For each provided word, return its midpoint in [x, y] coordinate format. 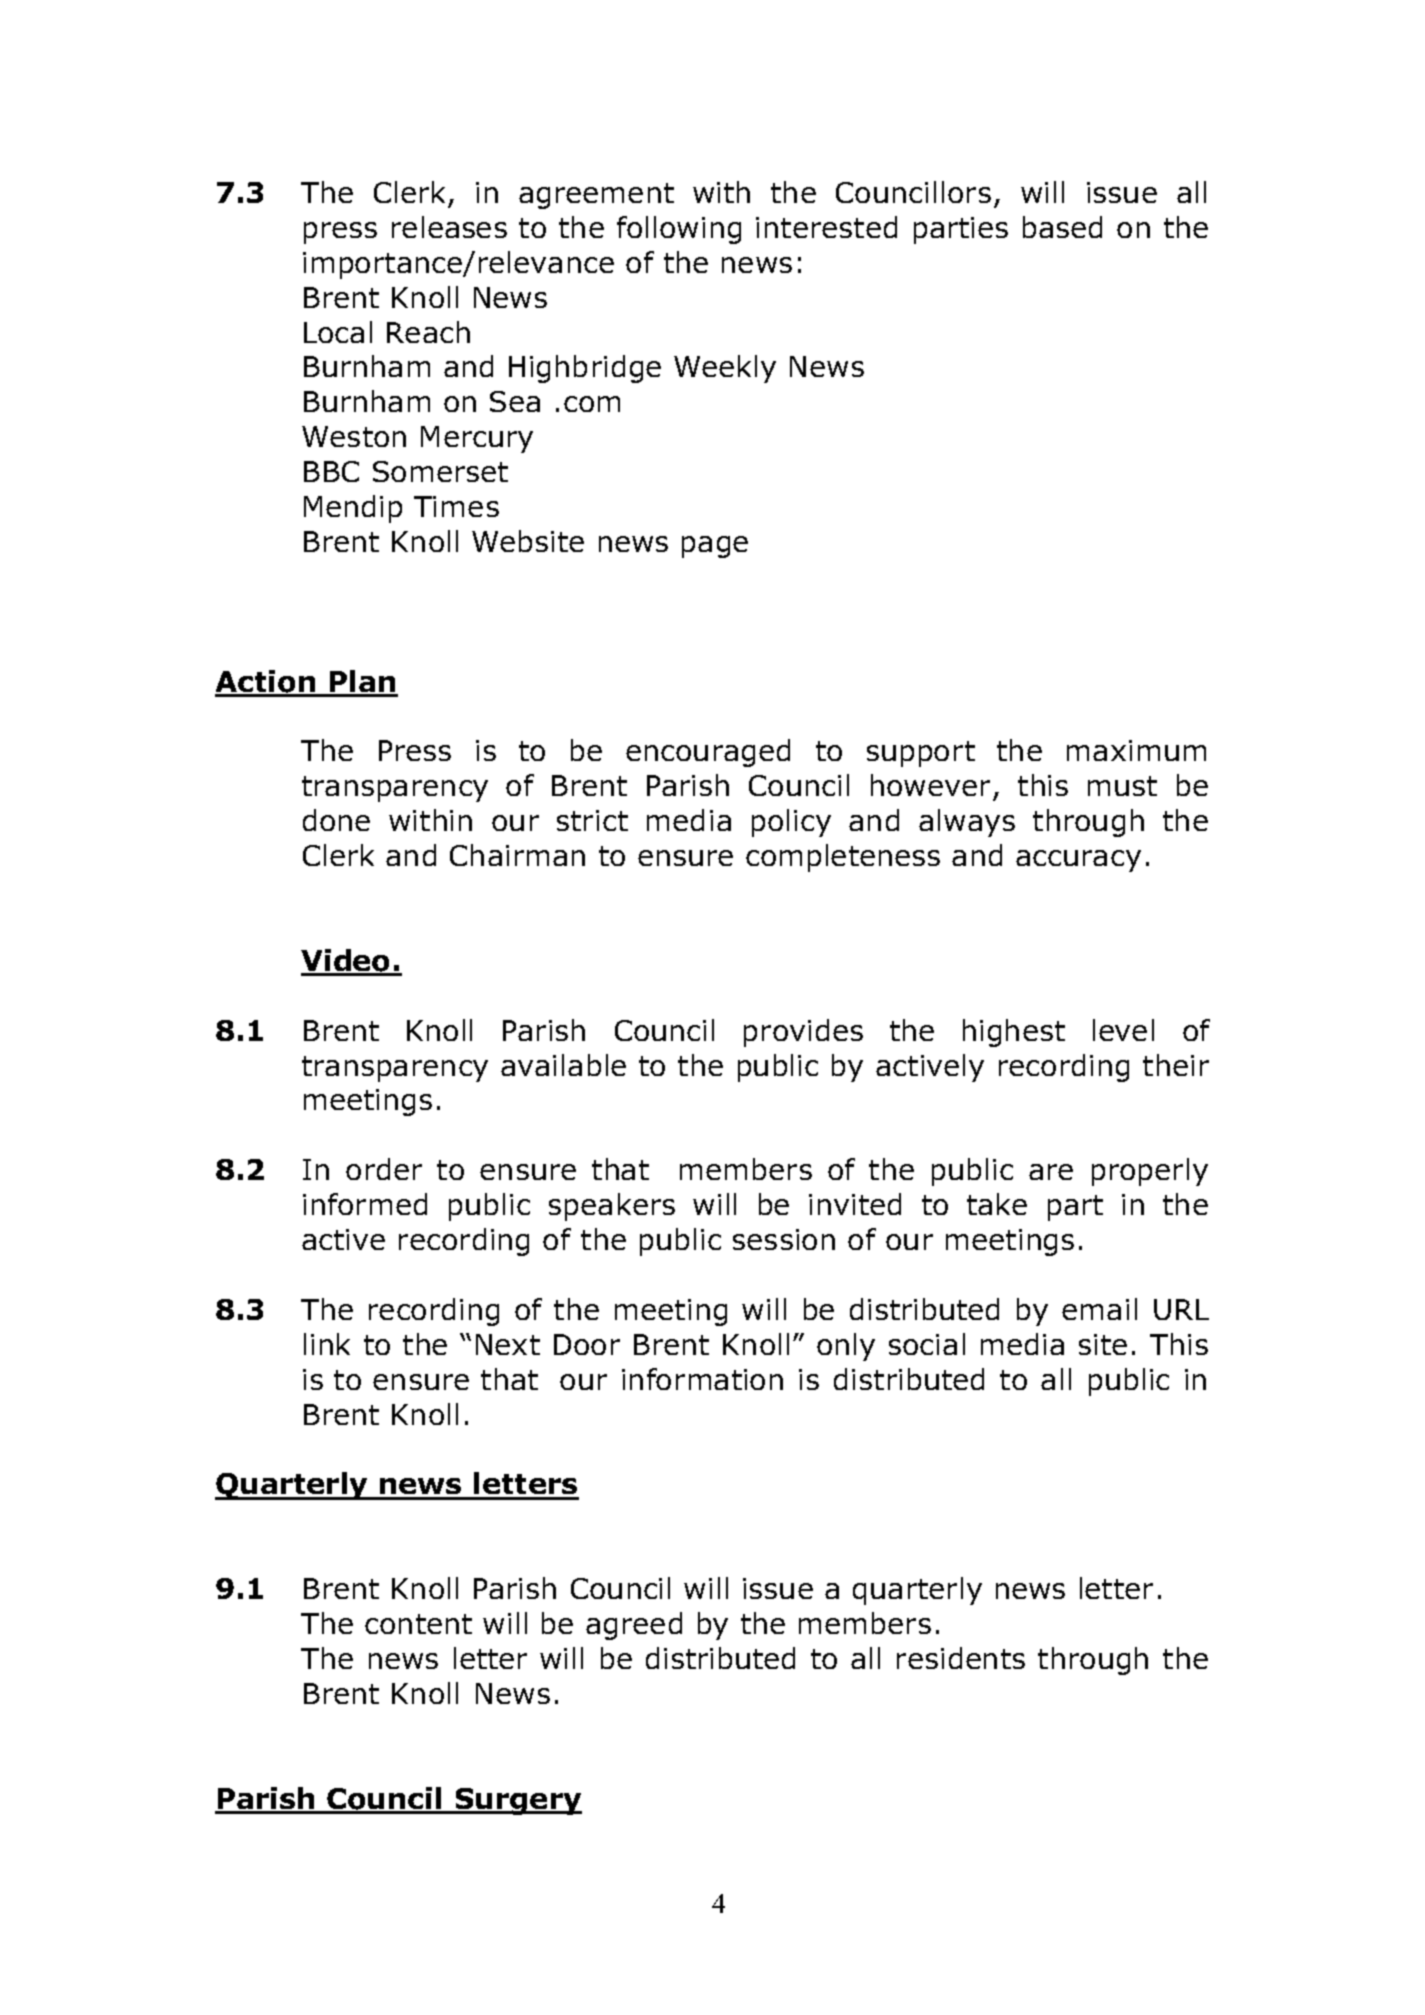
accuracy [1078, 861]
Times [456, 506]
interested [826, 227]
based [1062, 227]
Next [508, 1344]
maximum [1136, 750]
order [384, 1169]
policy [791, 823]
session [784, 1239]
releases [449, 227]
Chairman [517, 855]
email [1099, 1309]
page [715, 547]
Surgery [518, 1801]
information [702, 1379]
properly [1150, 1172]
